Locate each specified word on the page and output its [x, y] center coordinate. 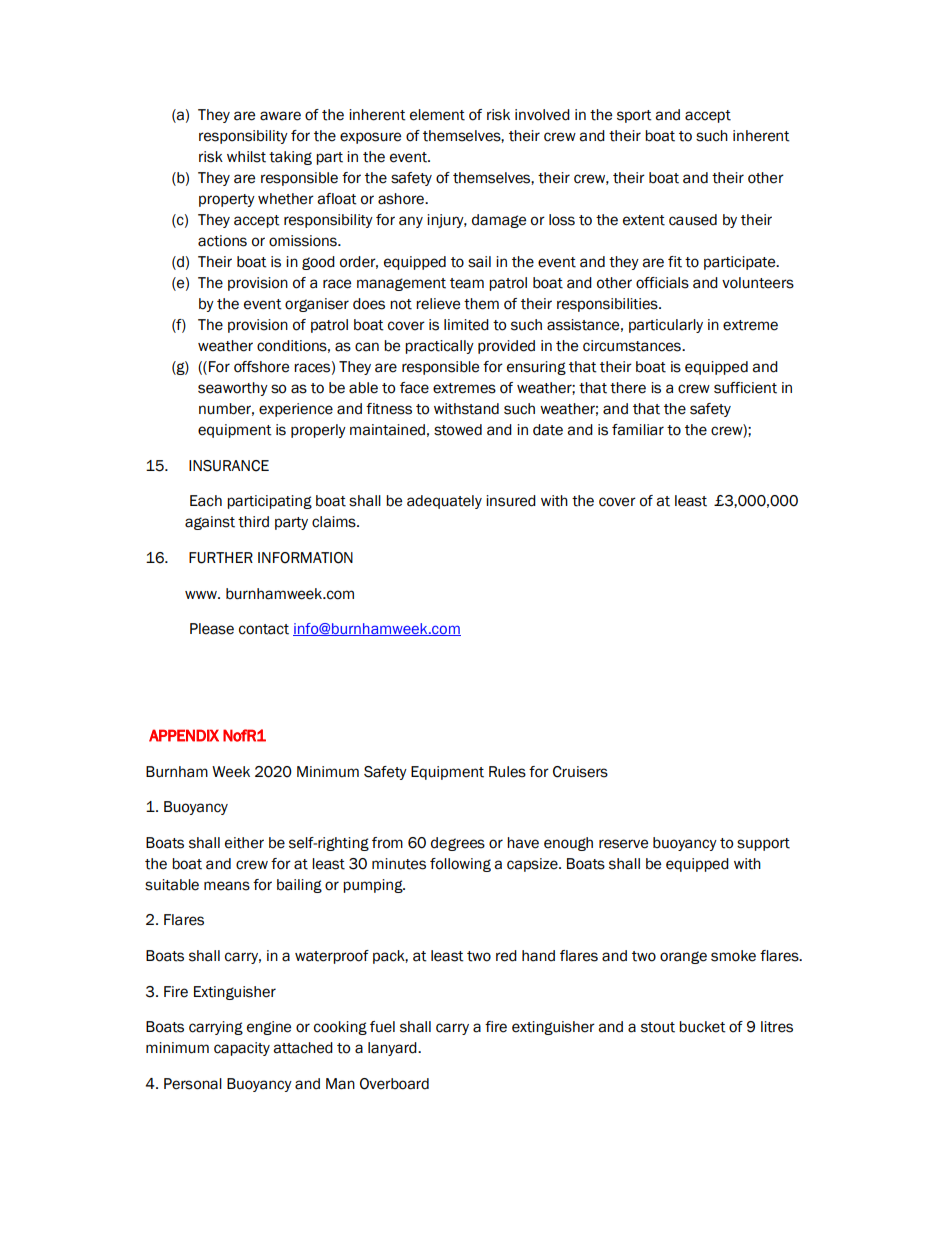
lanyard [393, 1049]
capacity [242, 1049]
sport [634, 116]
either [244, 843]
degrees [458, 844]
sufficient [745, 388]
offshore [261, 367]
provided [506, 347]
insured [511, 501]
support [763, 844]
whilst [246, 157]
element [437, 115]
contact [264, 629]
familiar [638, 430]
